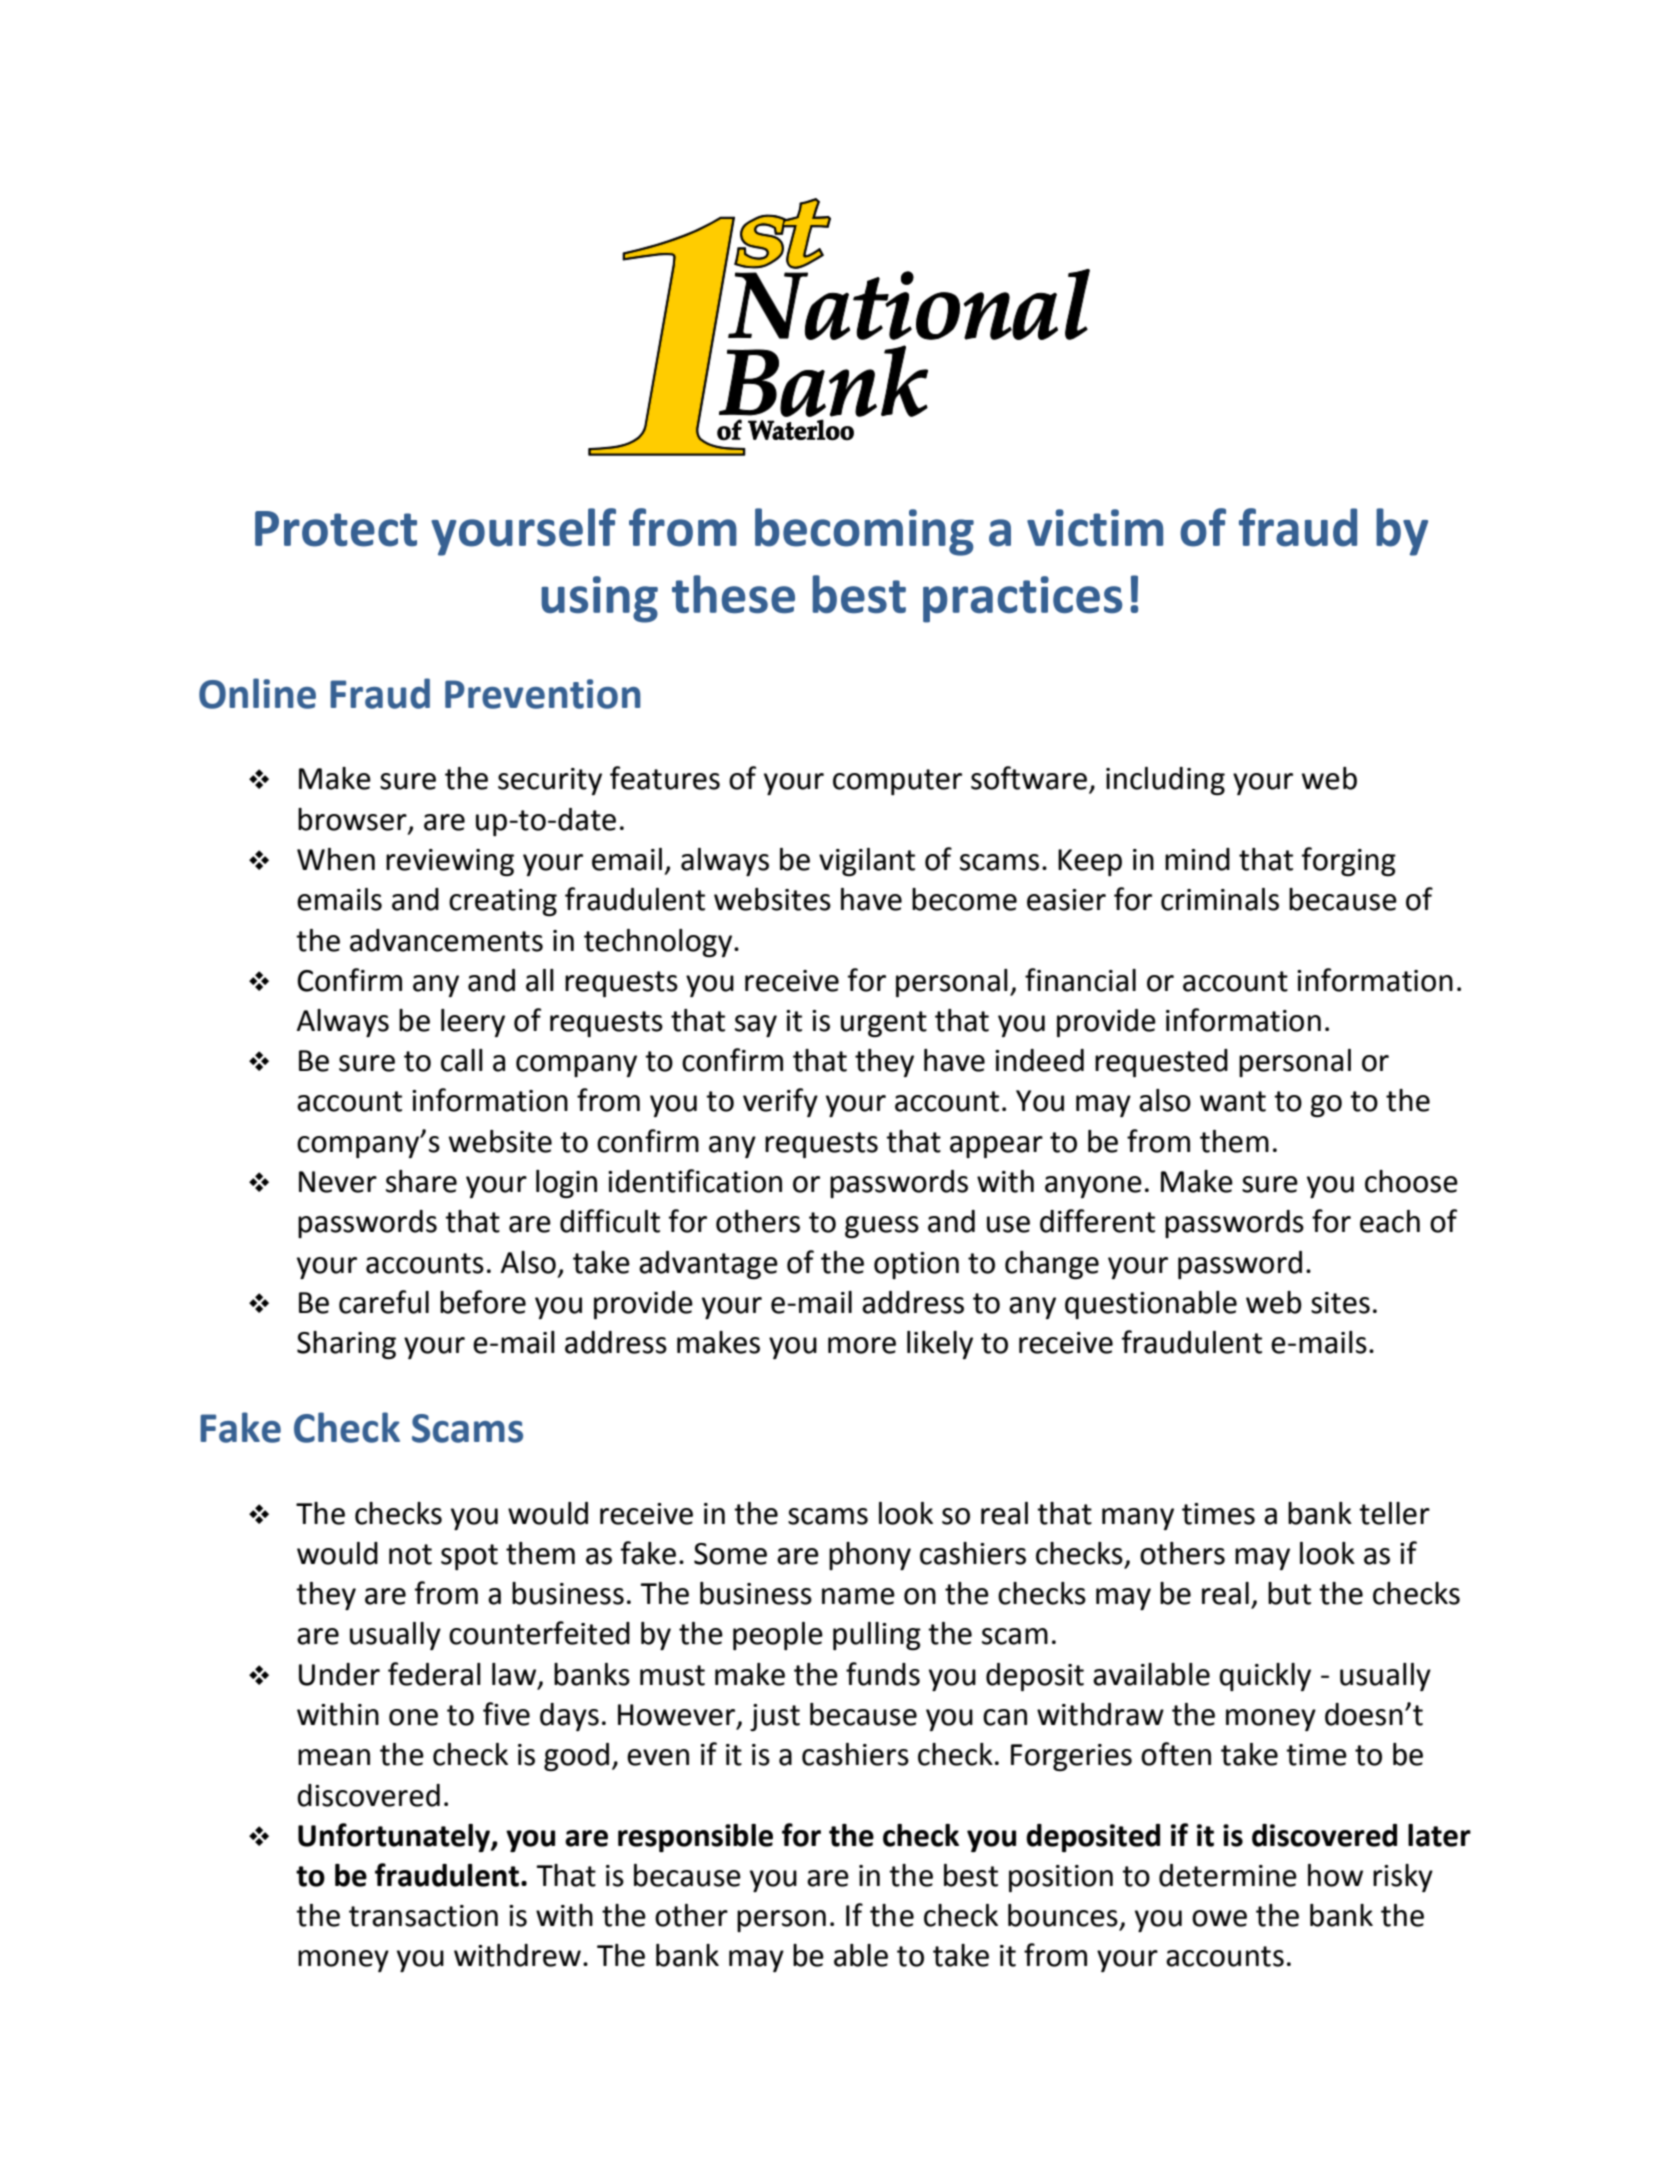 This document has width=1680, height=2175. What do you see at coordinates (1228, 1875) in the document?
I see `determine` at bounding box center [1228, 1875].
